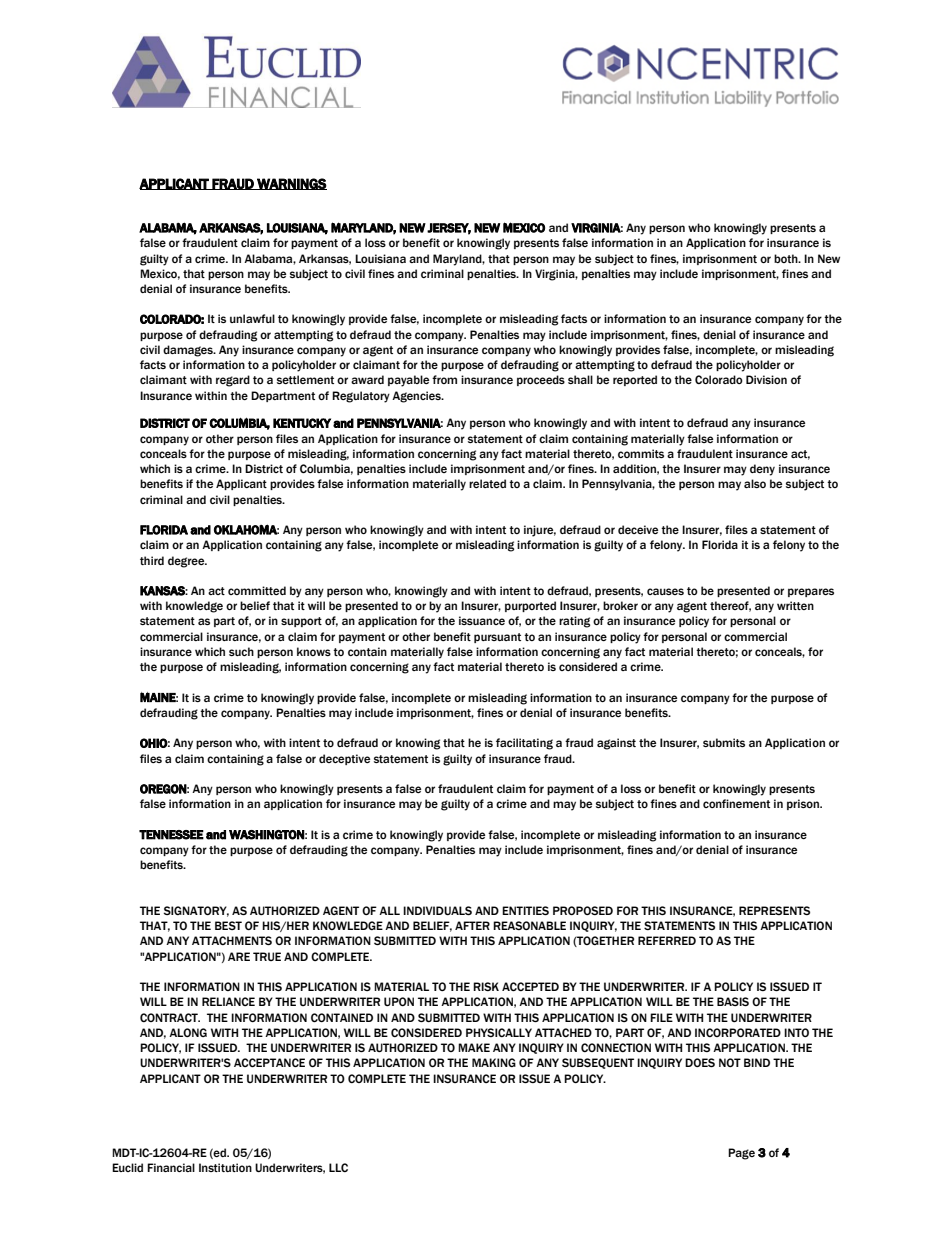 This page has height=1233, width=952. I want to click on confinement, so click(736, 803).
